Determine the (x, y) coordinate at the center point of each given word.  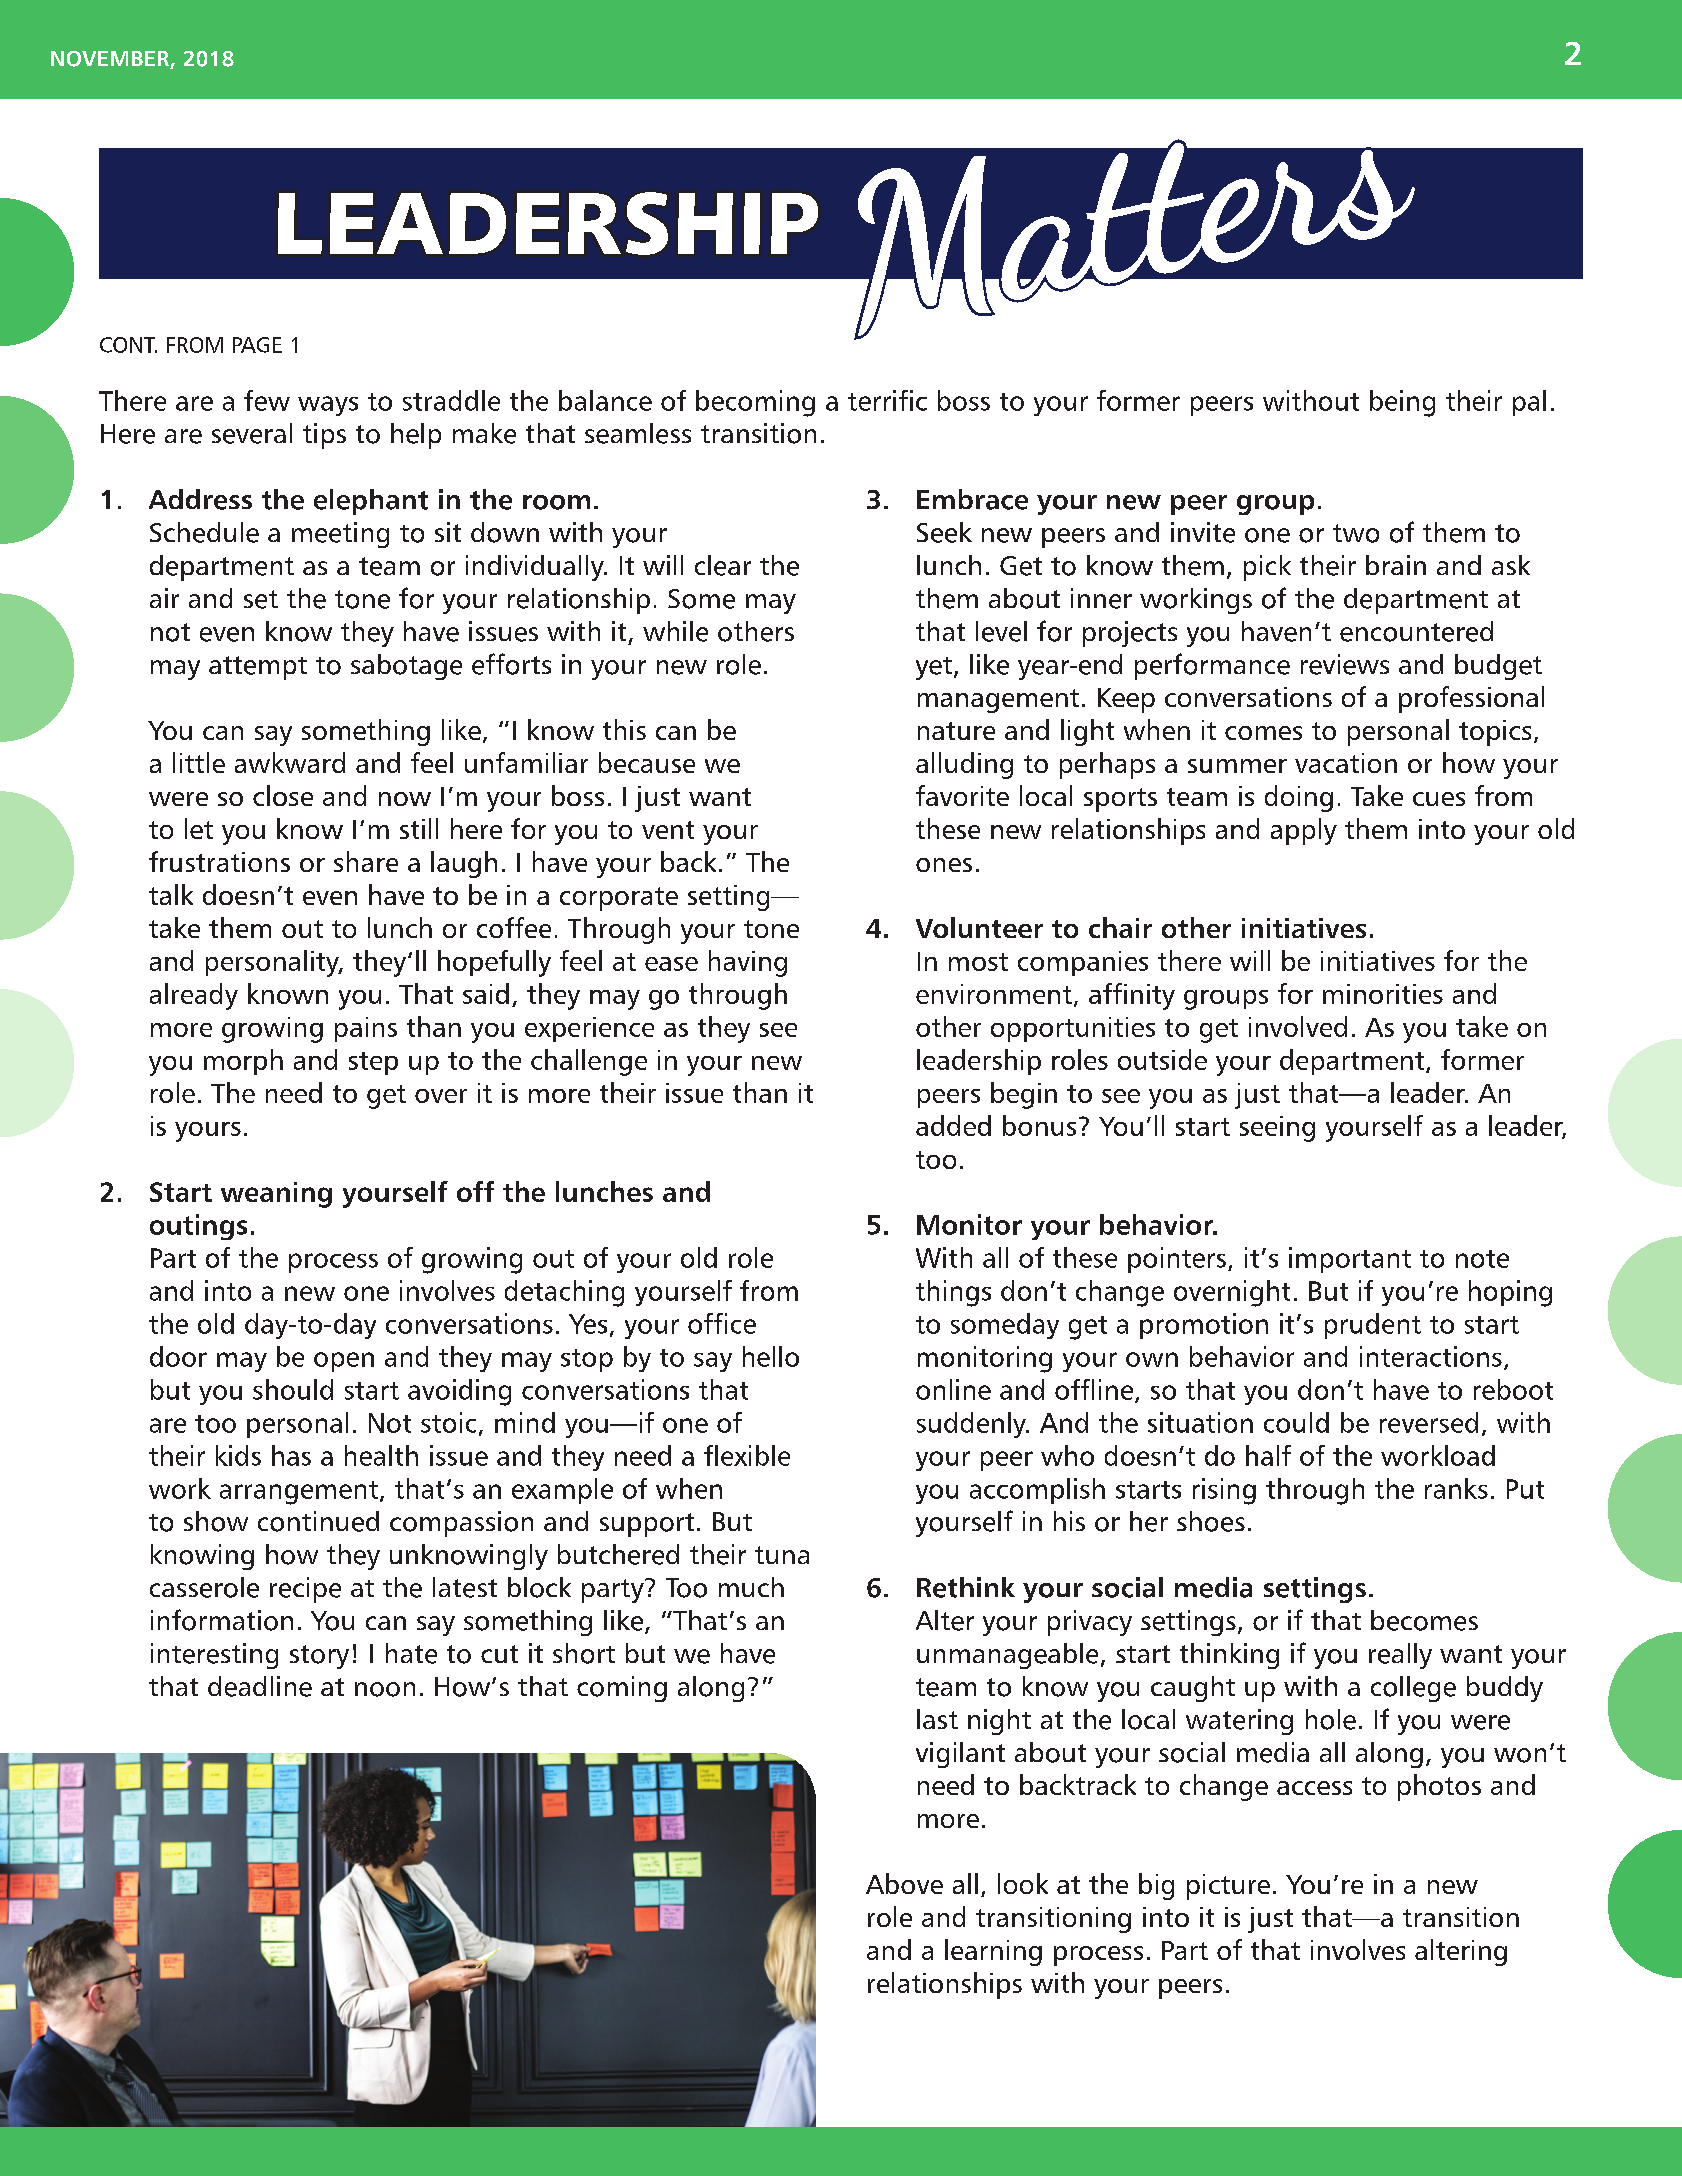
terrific (887, 400)
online (953, 1389)
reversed (1429, 1422)
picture (1228, 1887)
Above (904, 1883)
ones (944, 865)
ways (328, 406)
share (366, 861)
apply (1304, 831)
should (293, 1389)
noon (385, 1689)
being (1402, 403)
